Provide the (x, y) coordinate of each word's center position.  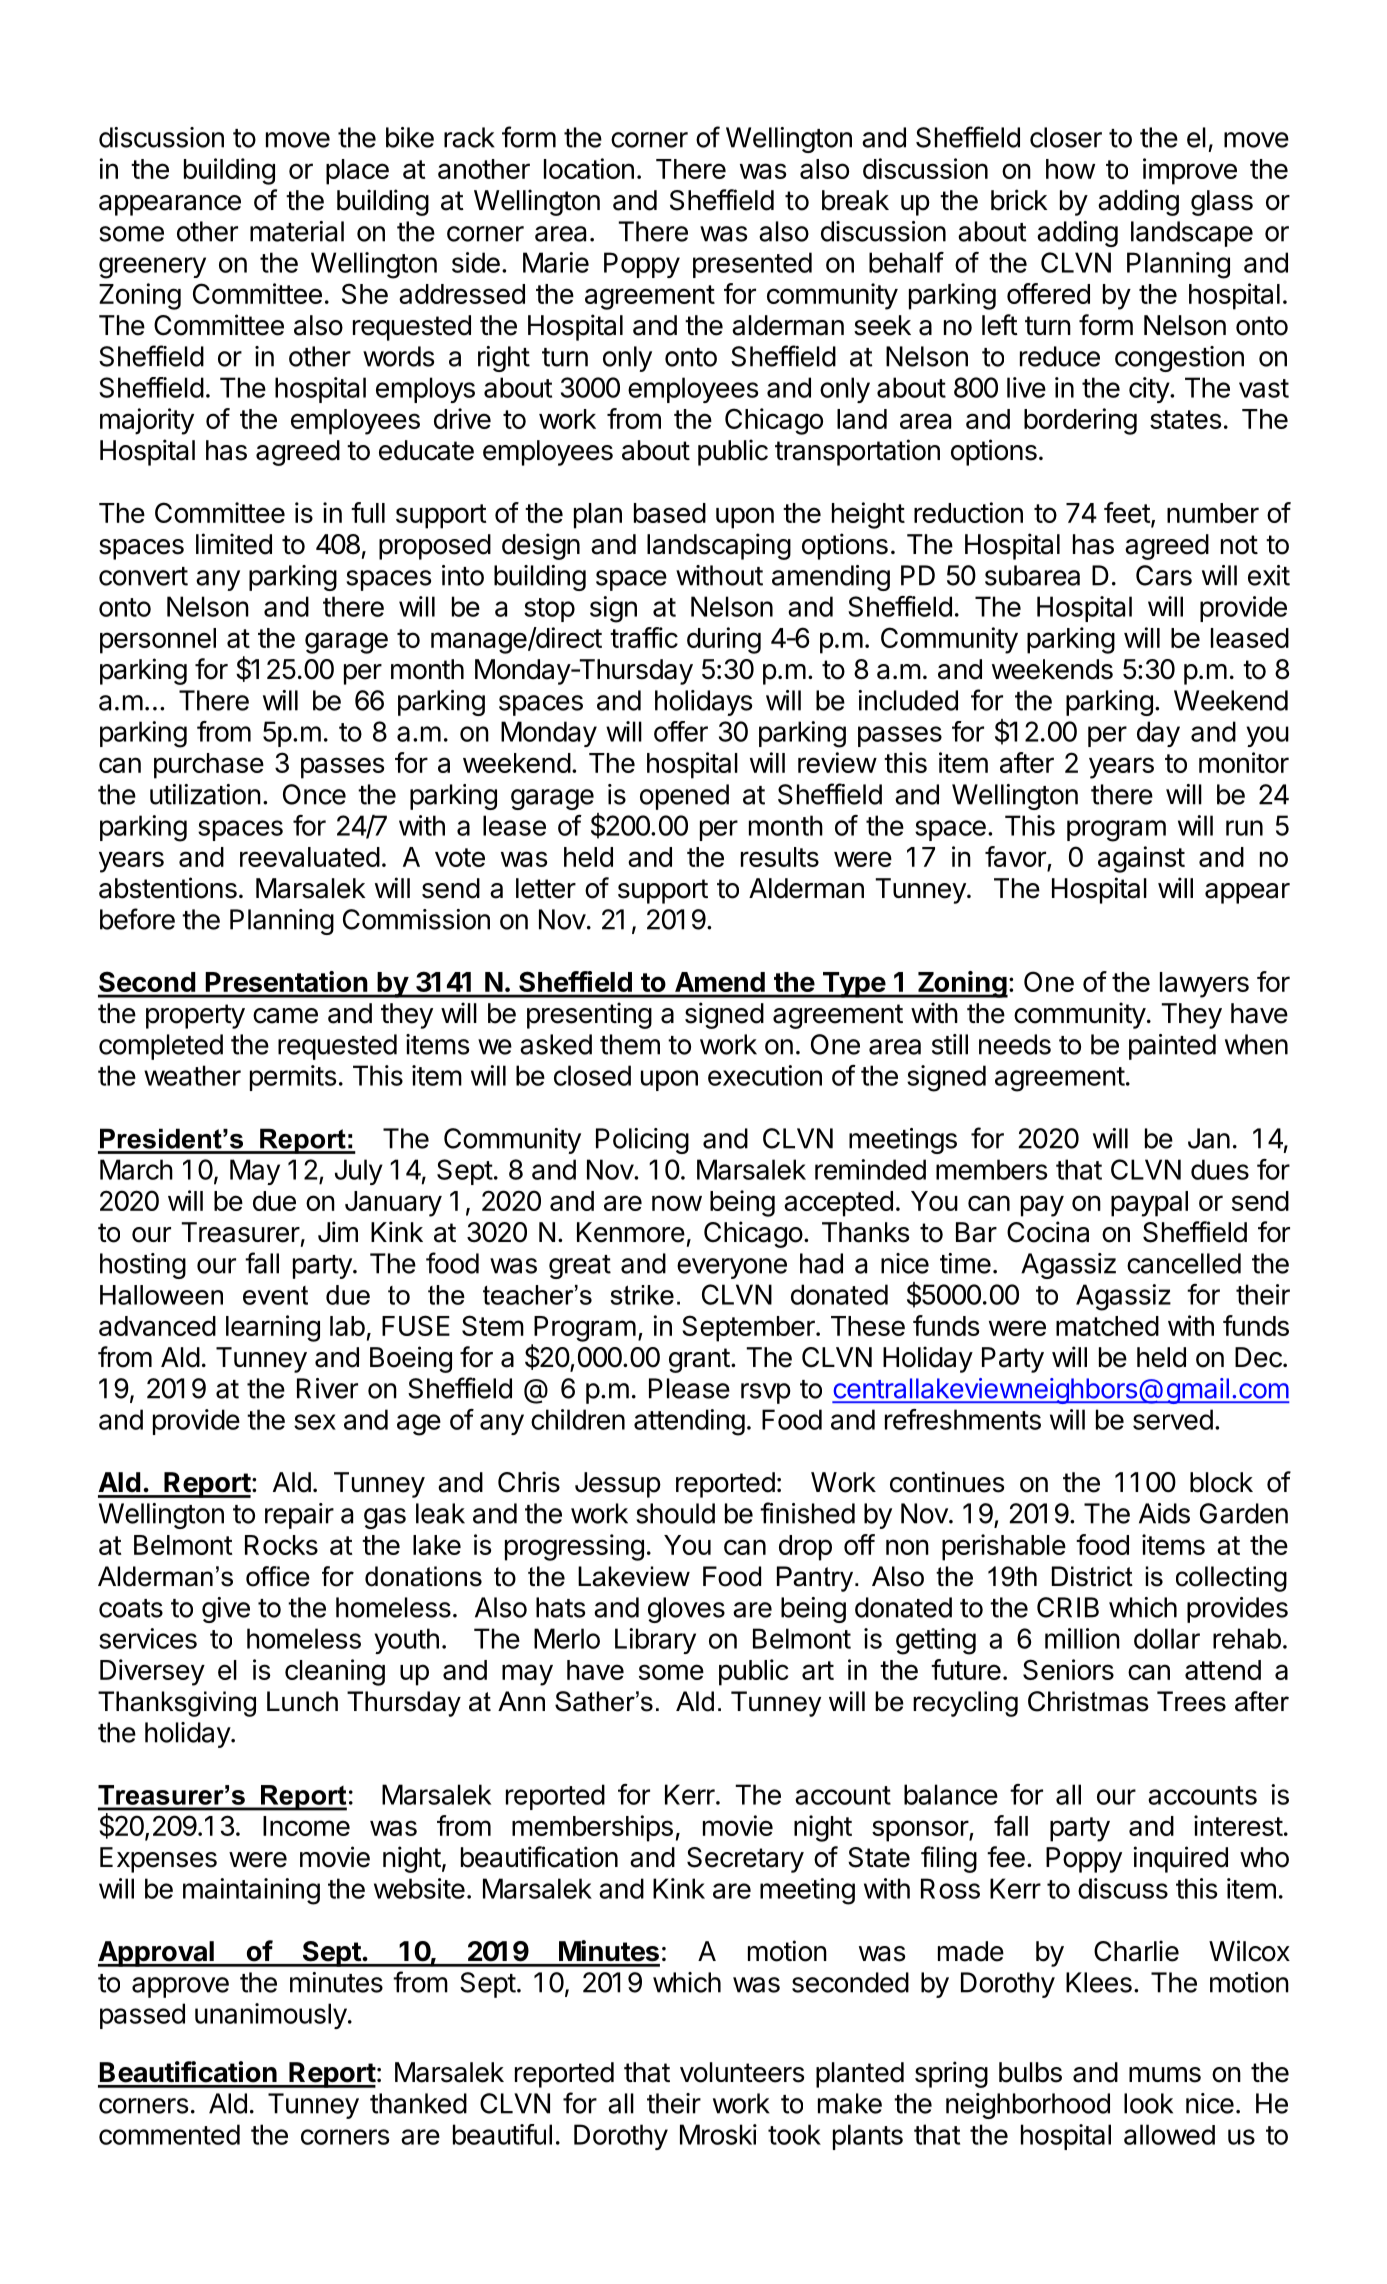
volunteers (742, 2072)
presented (752, 265)
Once (314, 794)
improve (1190, 171)
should (675, 1513)
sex (315, 1422)
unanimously (271, 2016)
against (1141, 859)
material (297, 231)
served (1173, 1419)
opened (684, 797)
